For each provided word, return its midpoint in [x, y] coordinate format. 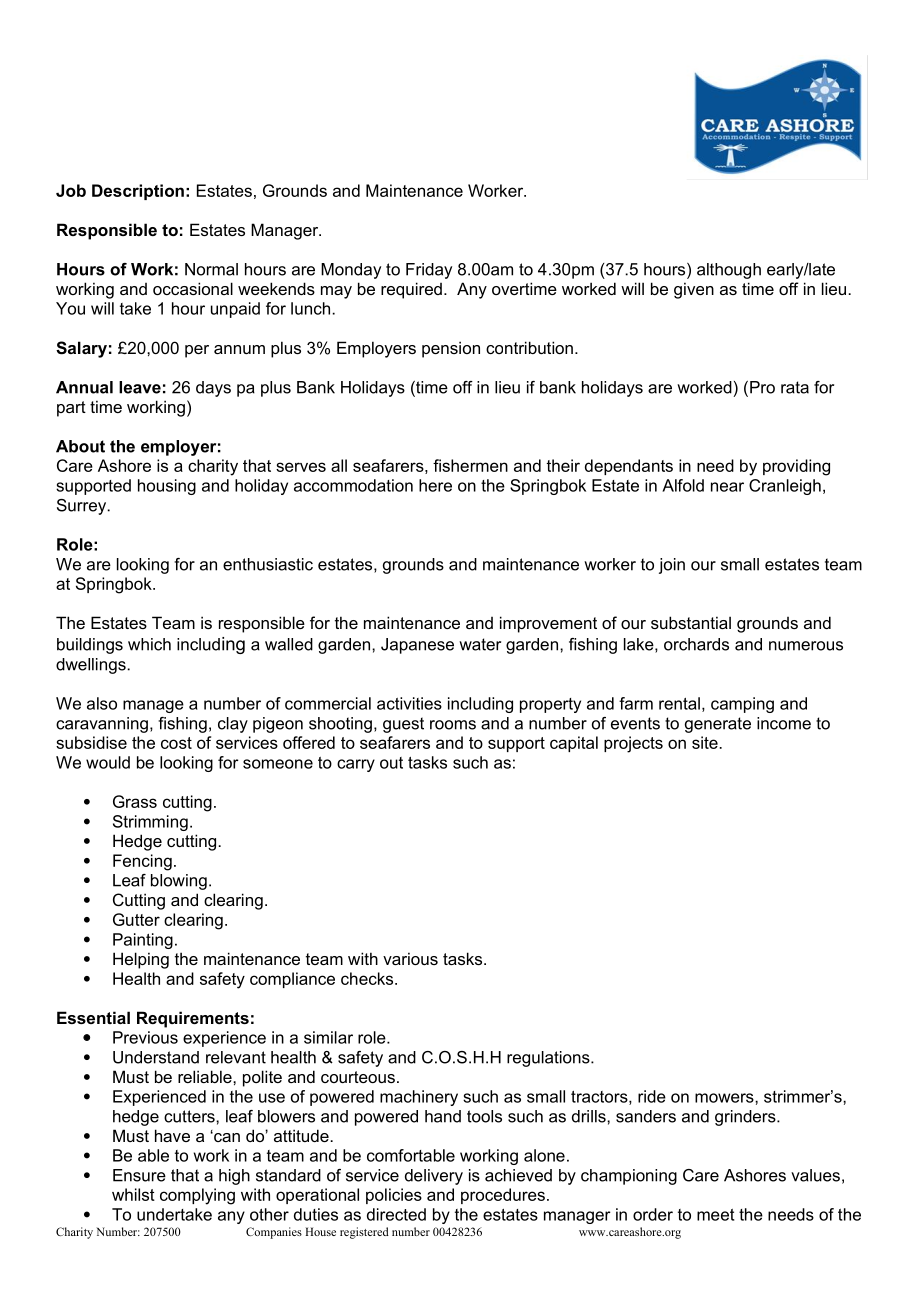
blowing [179, 882]
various [410, 958]
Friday [429, 271]
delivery [434, 1177]
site [706, 742]
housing [167, 487]
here [435, 485]
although [729, 271]
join [672, 566]
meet [715, 1215]
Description [138, 192]
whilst [133, 1194]
